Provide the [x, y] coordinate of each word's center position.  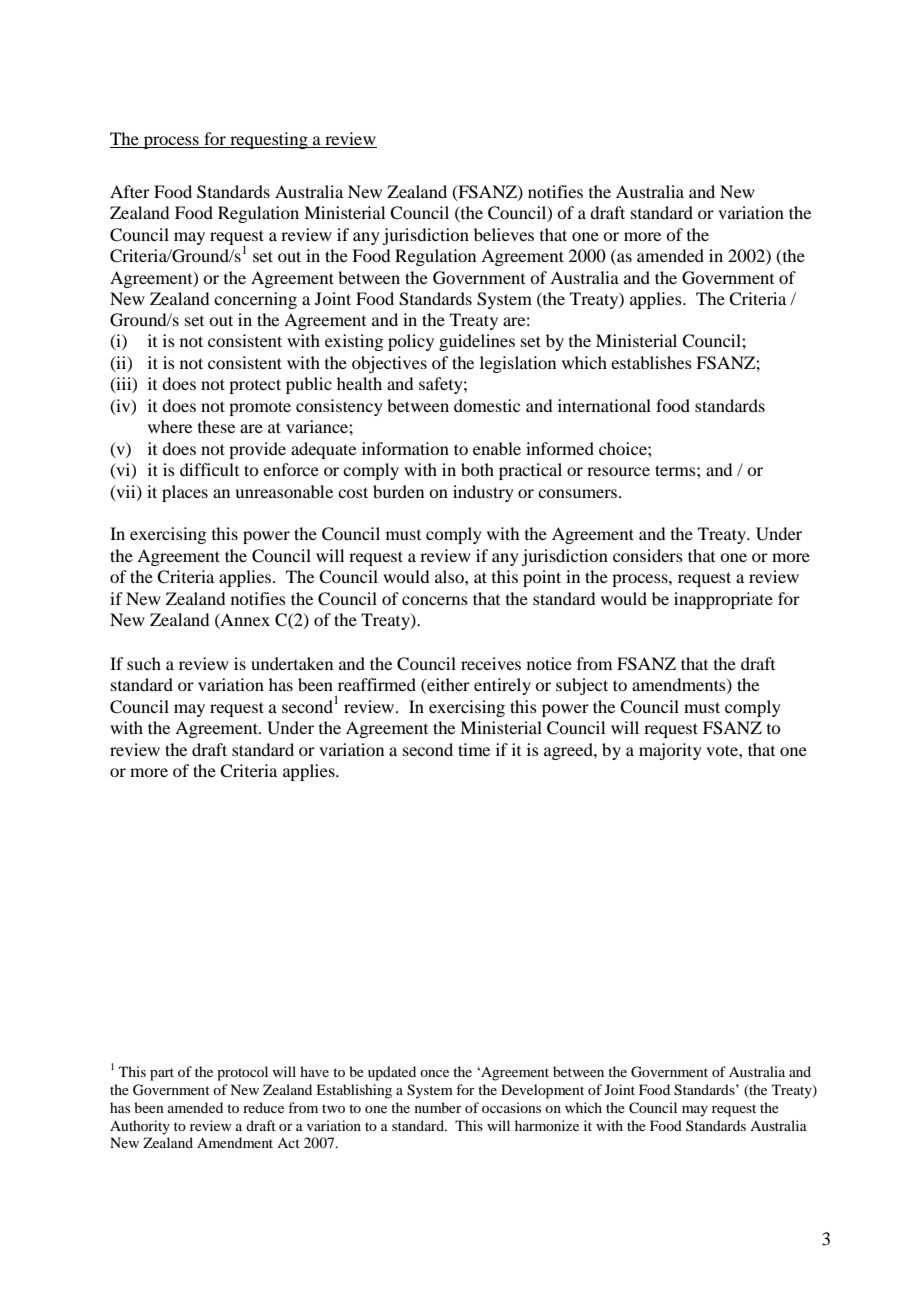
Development [542, 1091]
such [144, 663]
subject [582, 686]
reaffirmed [377, 684]
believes [504, 234]
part [162, 1074]
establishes [651, 362]
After [130, 191]
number [438, 1107]
